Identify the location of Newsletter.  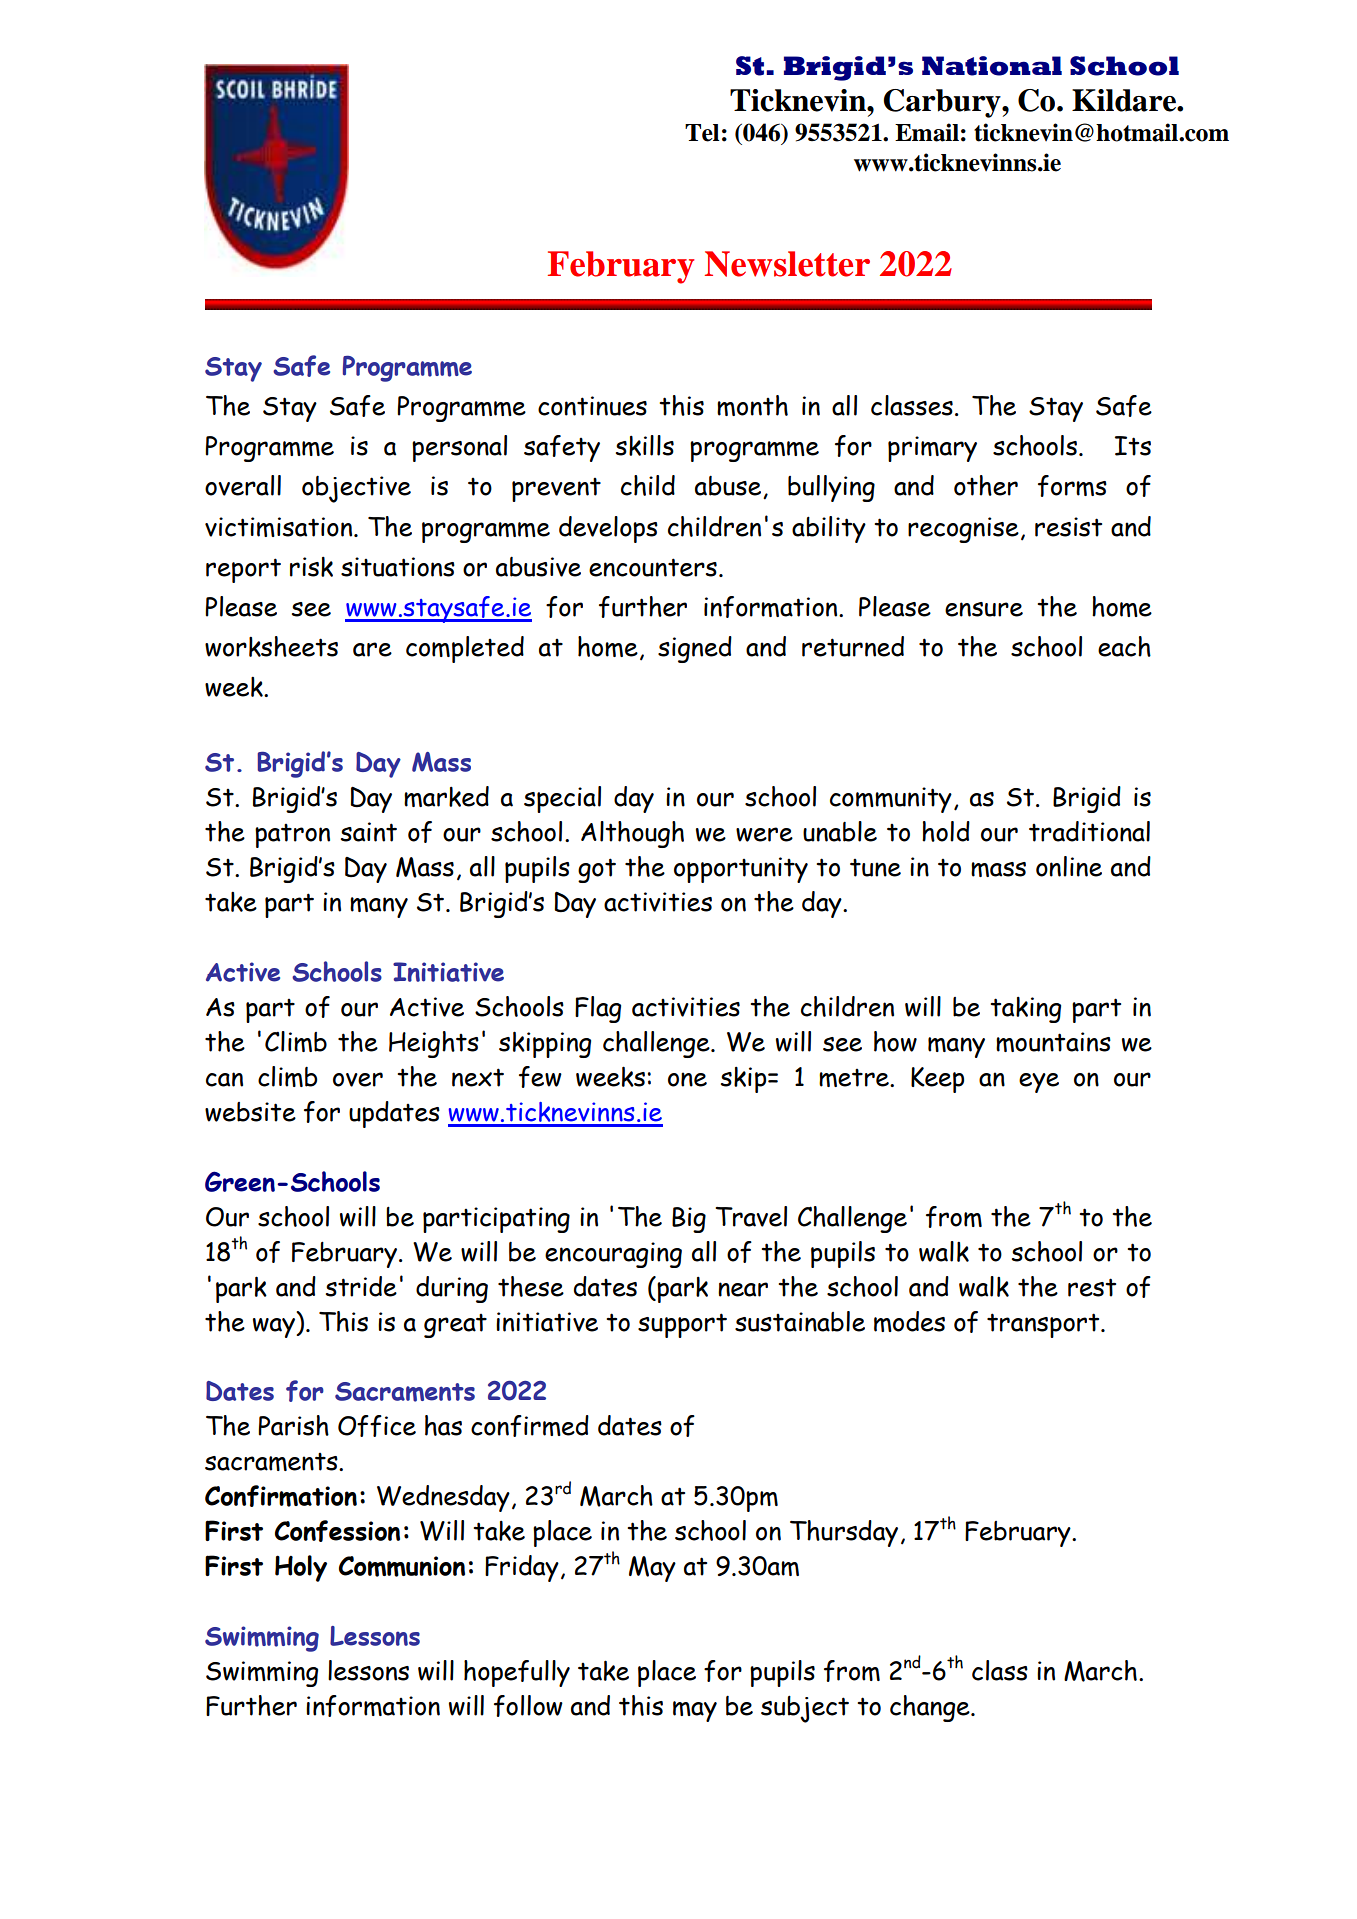
(787, 264).
